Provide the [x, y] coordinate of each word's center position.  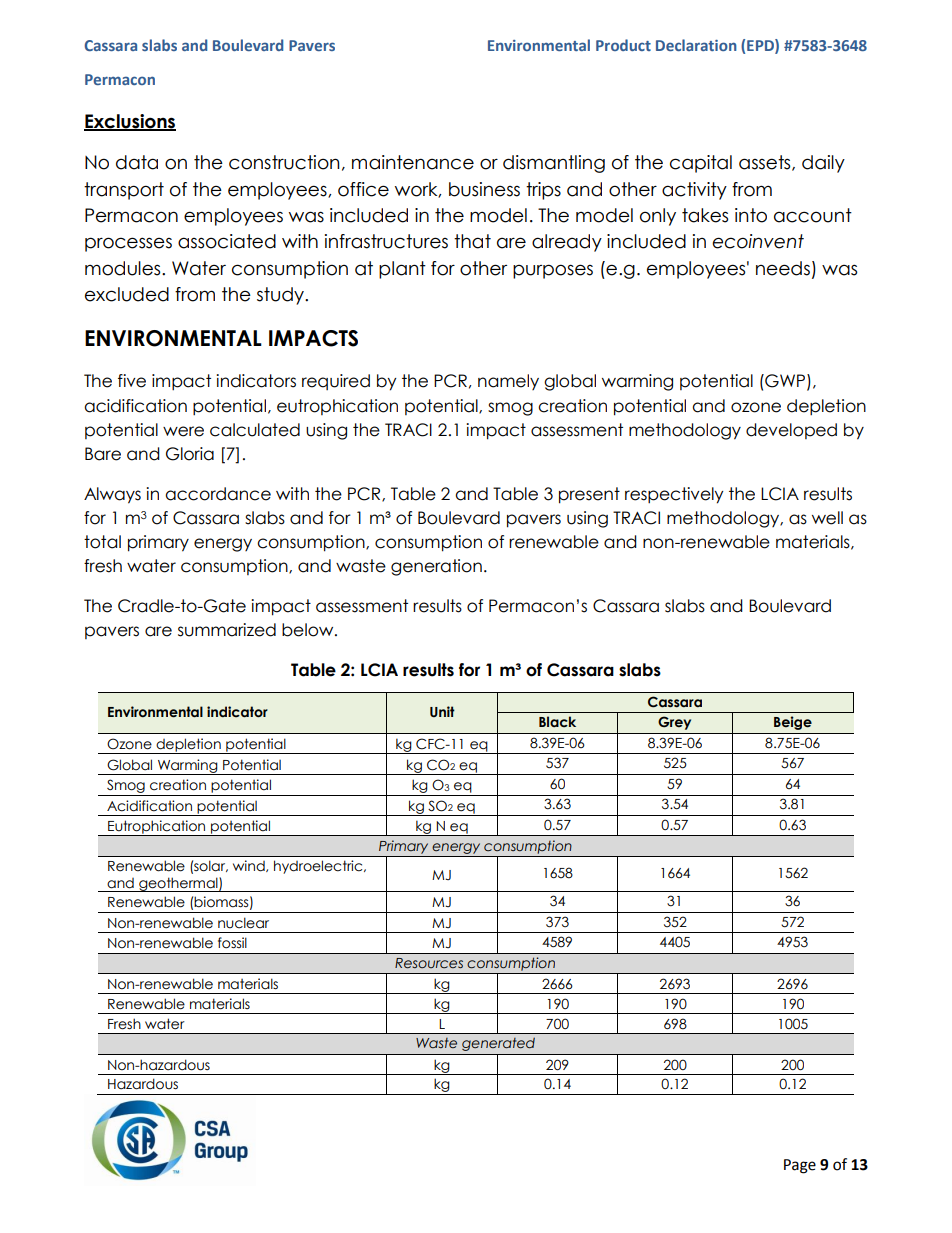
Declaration [696, 45]
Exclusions [130, 122]
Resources [429, 963]
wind [250, 866]
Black [557, 721]
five [132, 381]
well [827, 518]
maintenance [413, 162]
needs [783, 268]
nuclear [243, 923]
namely [508, 382]
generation [436, 567]
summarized [227, 630]
